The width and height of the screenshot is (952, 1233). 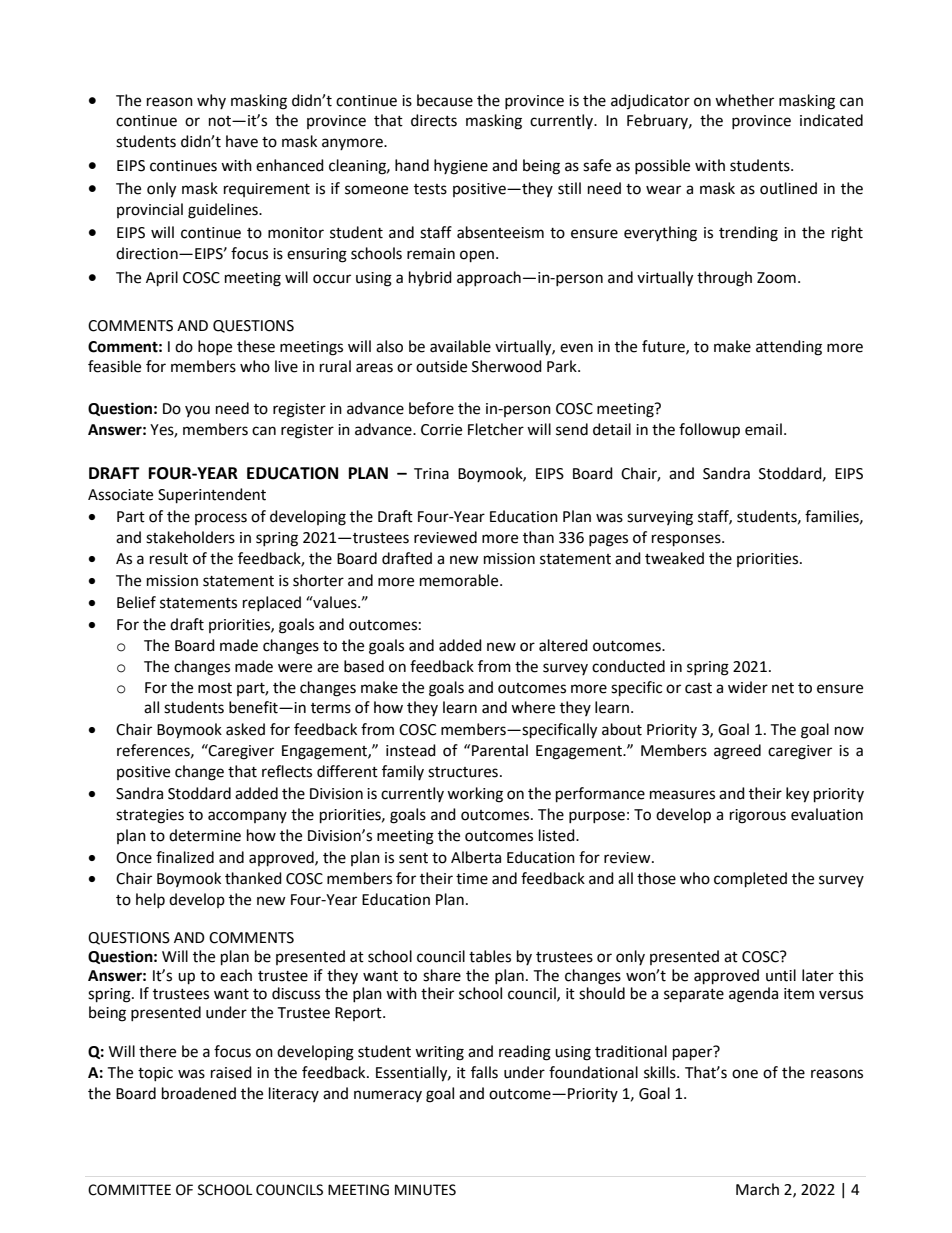 What do you see at coordinates (242, 141) in the screenshot?
I see `have` at bounding box center [242, 141].
